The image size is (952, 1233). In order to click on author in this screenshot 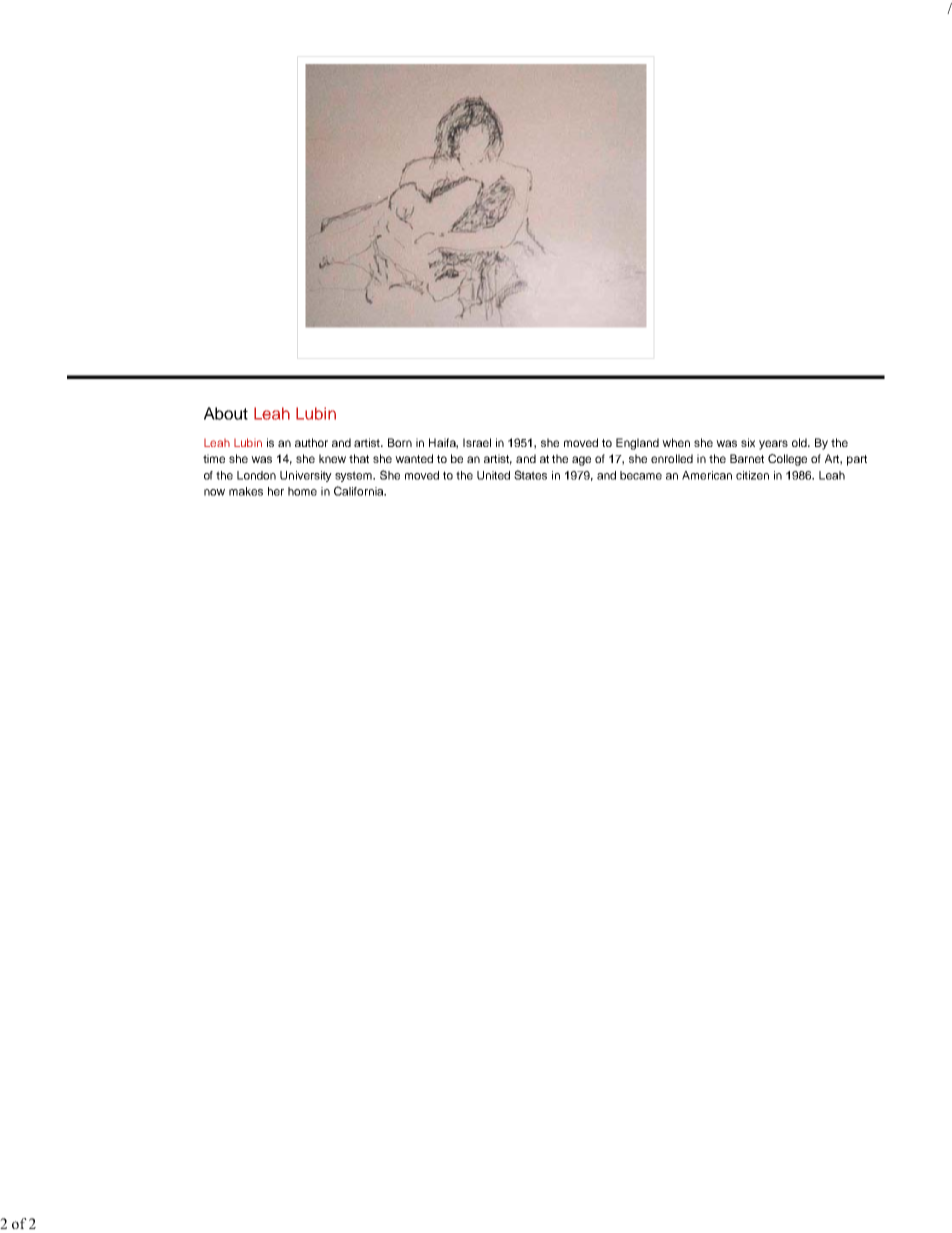, I will do `click(311, 442)`.
